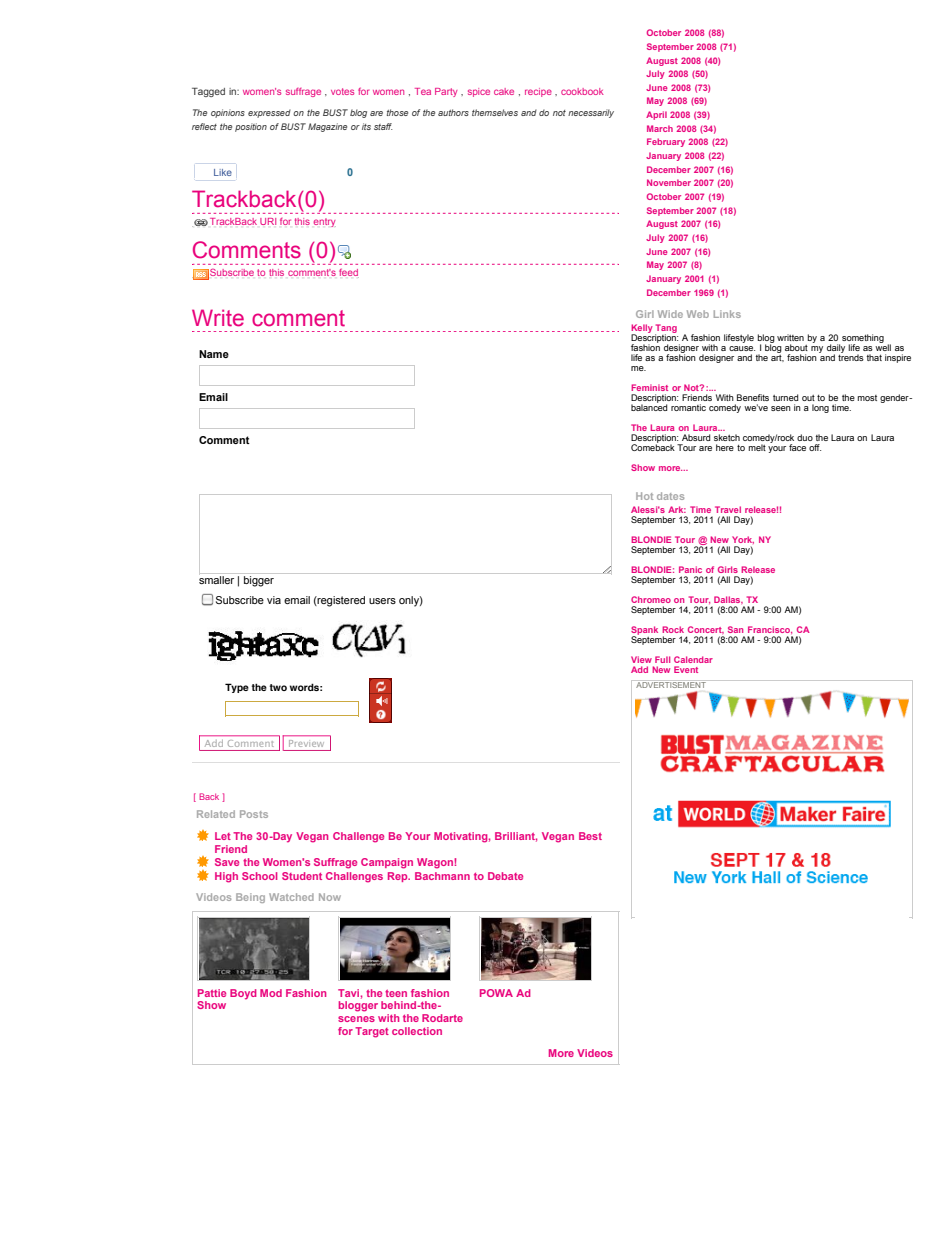 The width and height of the page is (952, 1233). What do you see at coordinates (671, 684) in the page?
I see `ADVERTISEMENT` at bounding box center [671, 684].
